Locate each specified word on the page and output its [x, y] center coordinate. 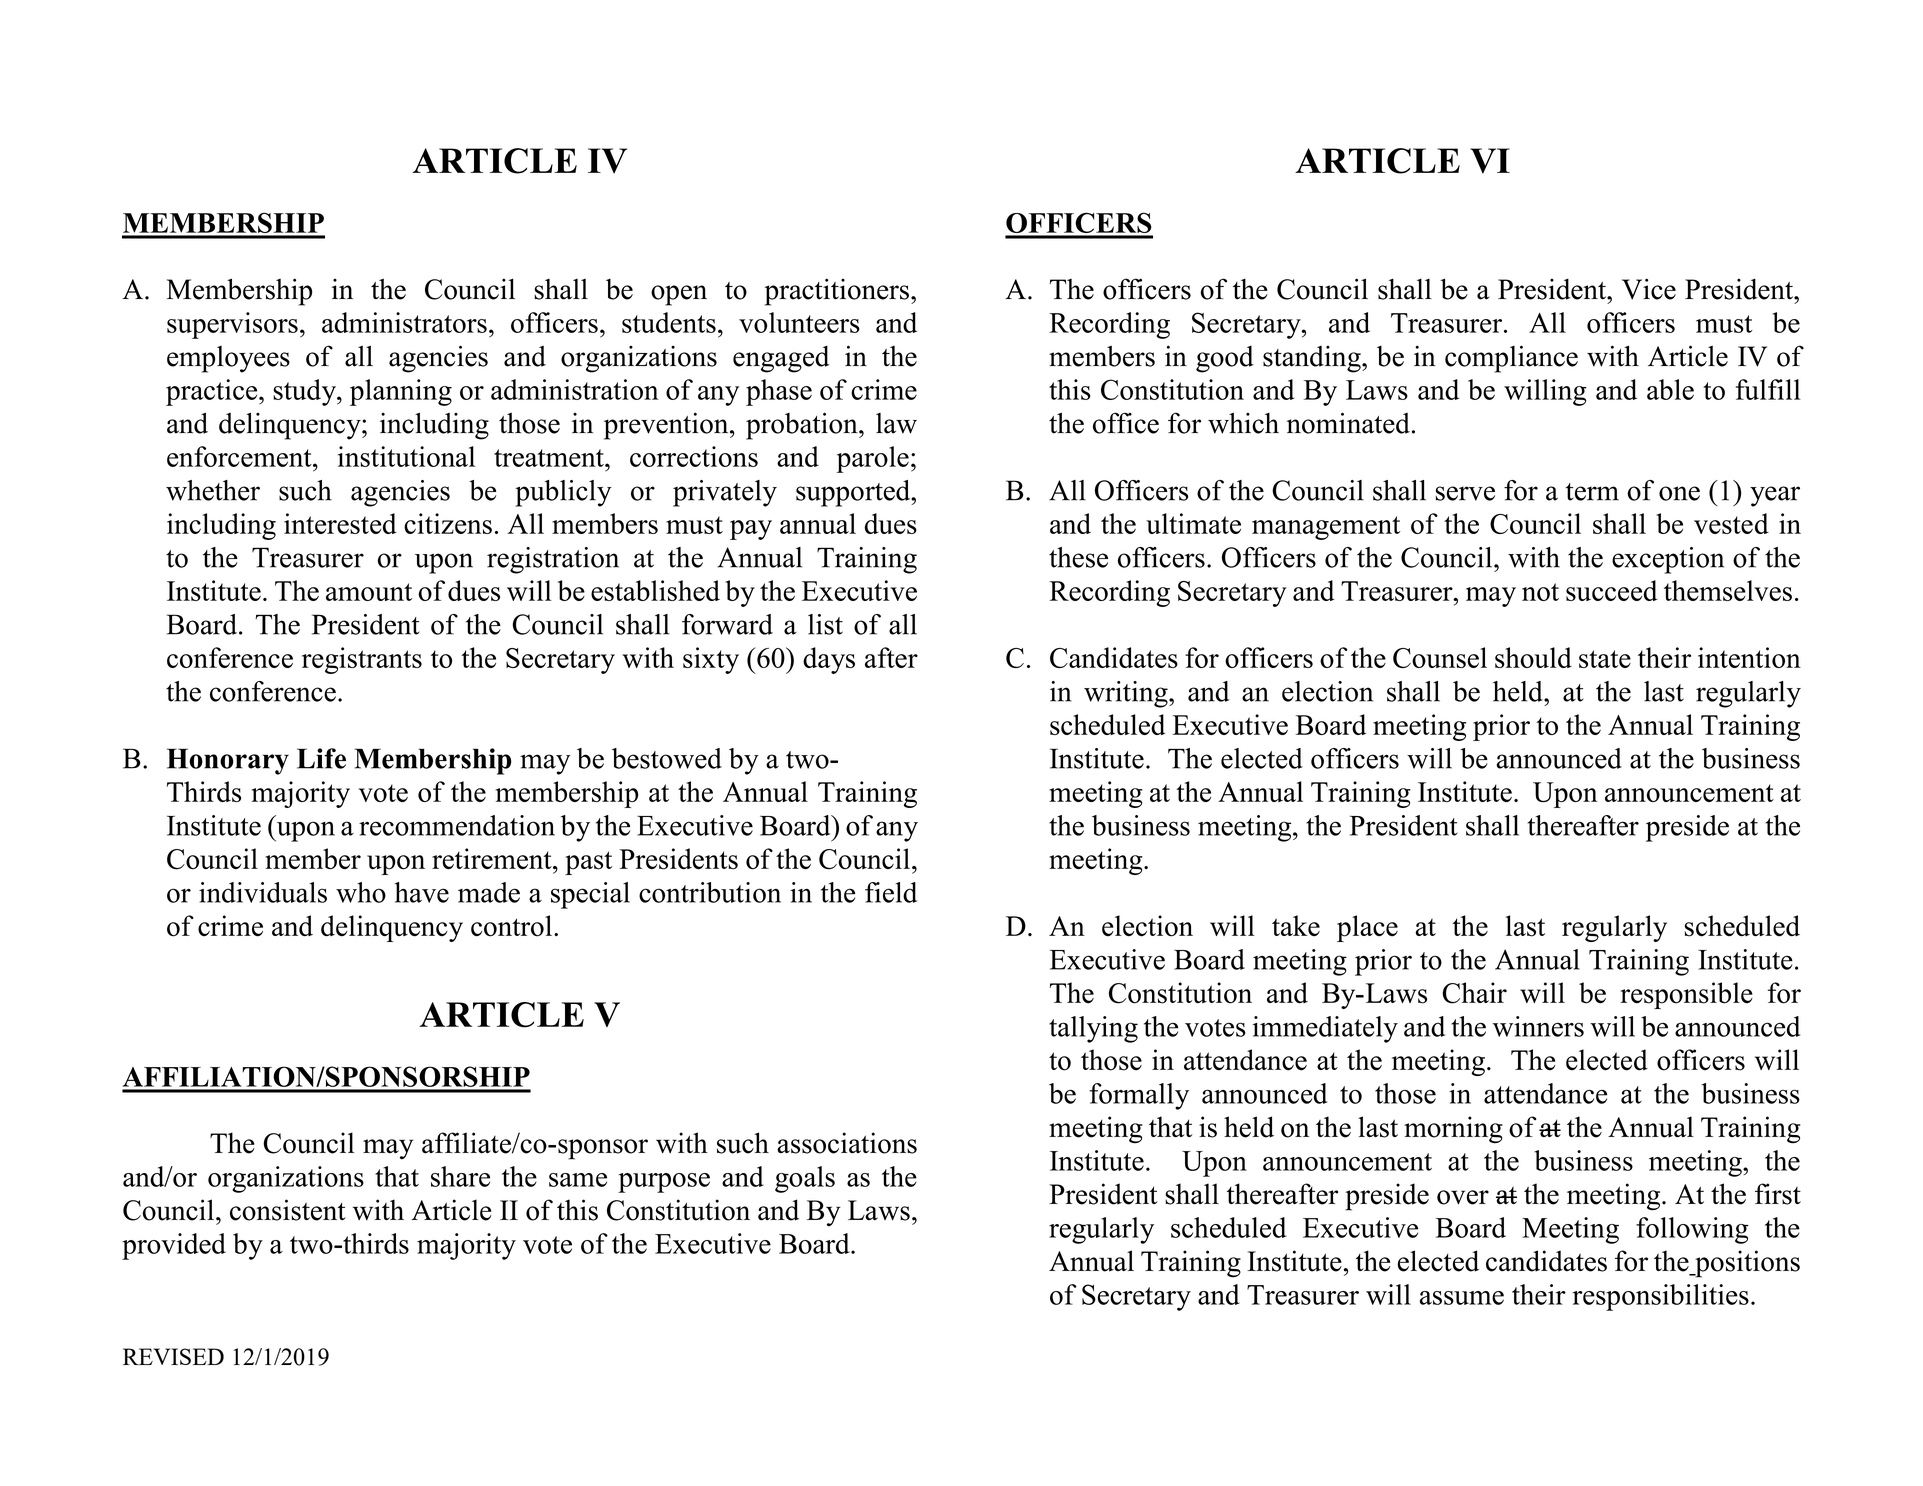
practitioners [837, 292]
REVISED [173, 1356]
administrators [404, 322]
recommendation [457, 825]
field [891, 892]
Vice [1649, 289]
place [1367, 928]
